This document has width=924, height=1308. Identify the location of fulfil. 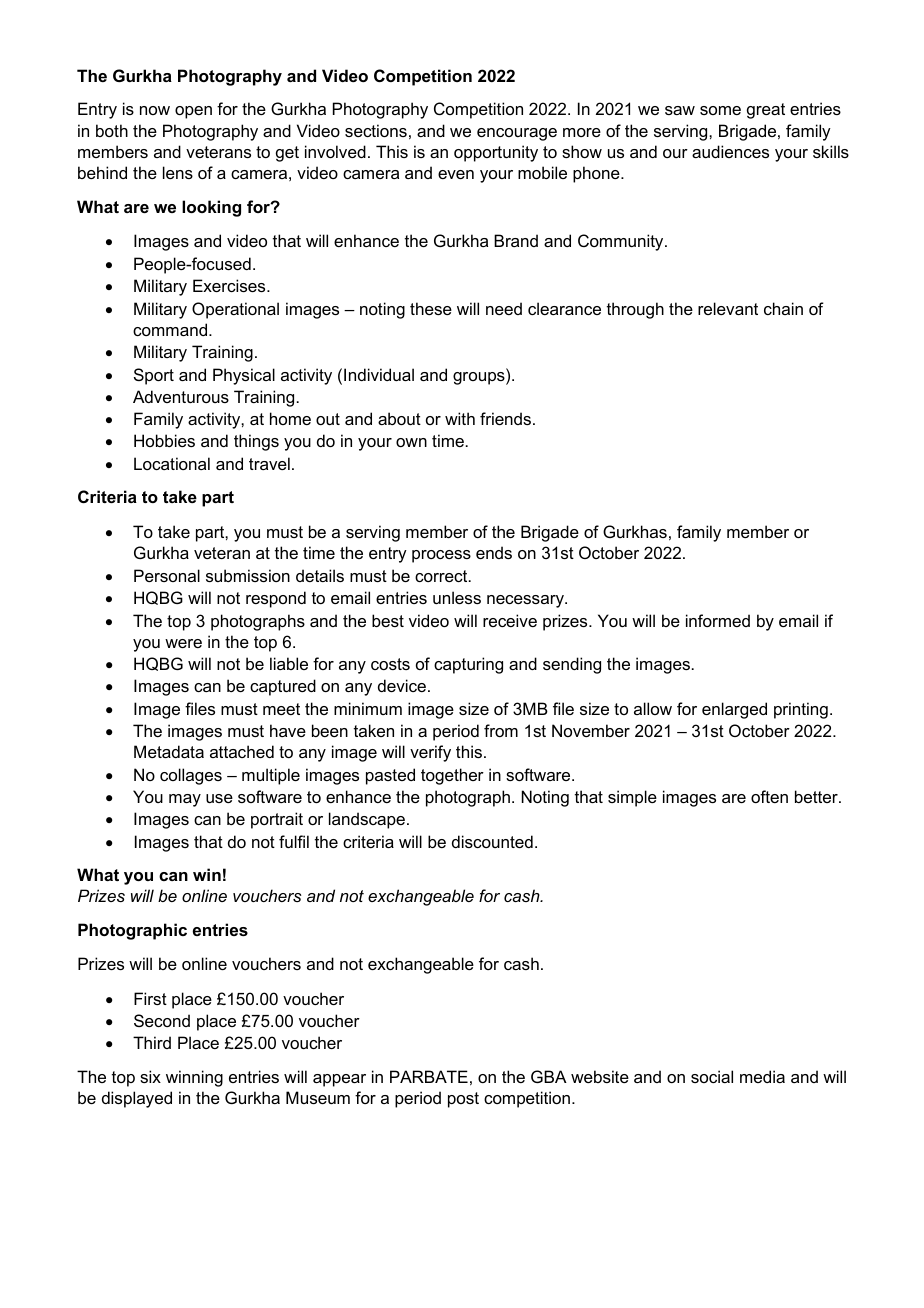
(294, 841).
